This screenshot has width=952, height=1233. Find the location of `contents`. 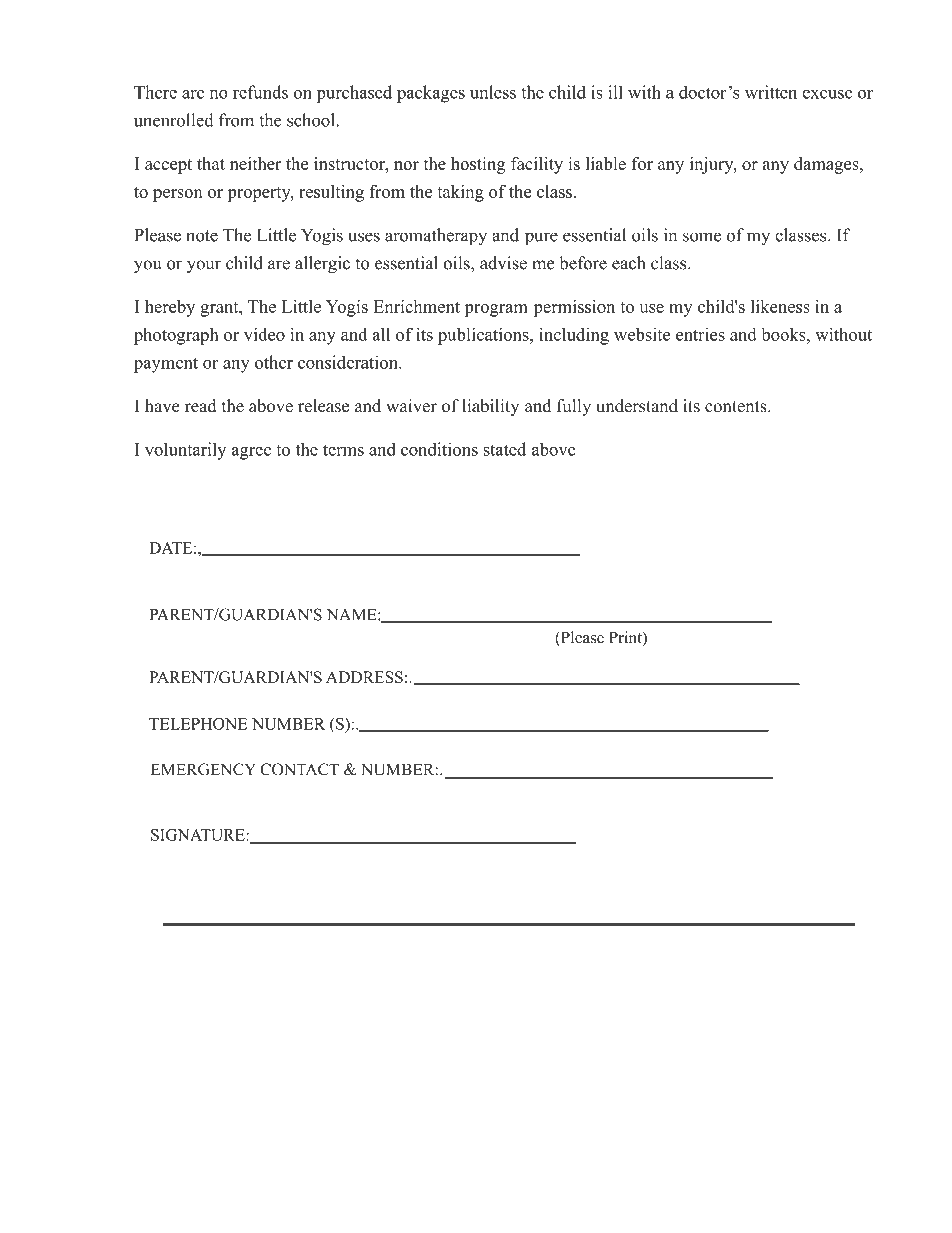

contents is located at coordinates (737, 407).
